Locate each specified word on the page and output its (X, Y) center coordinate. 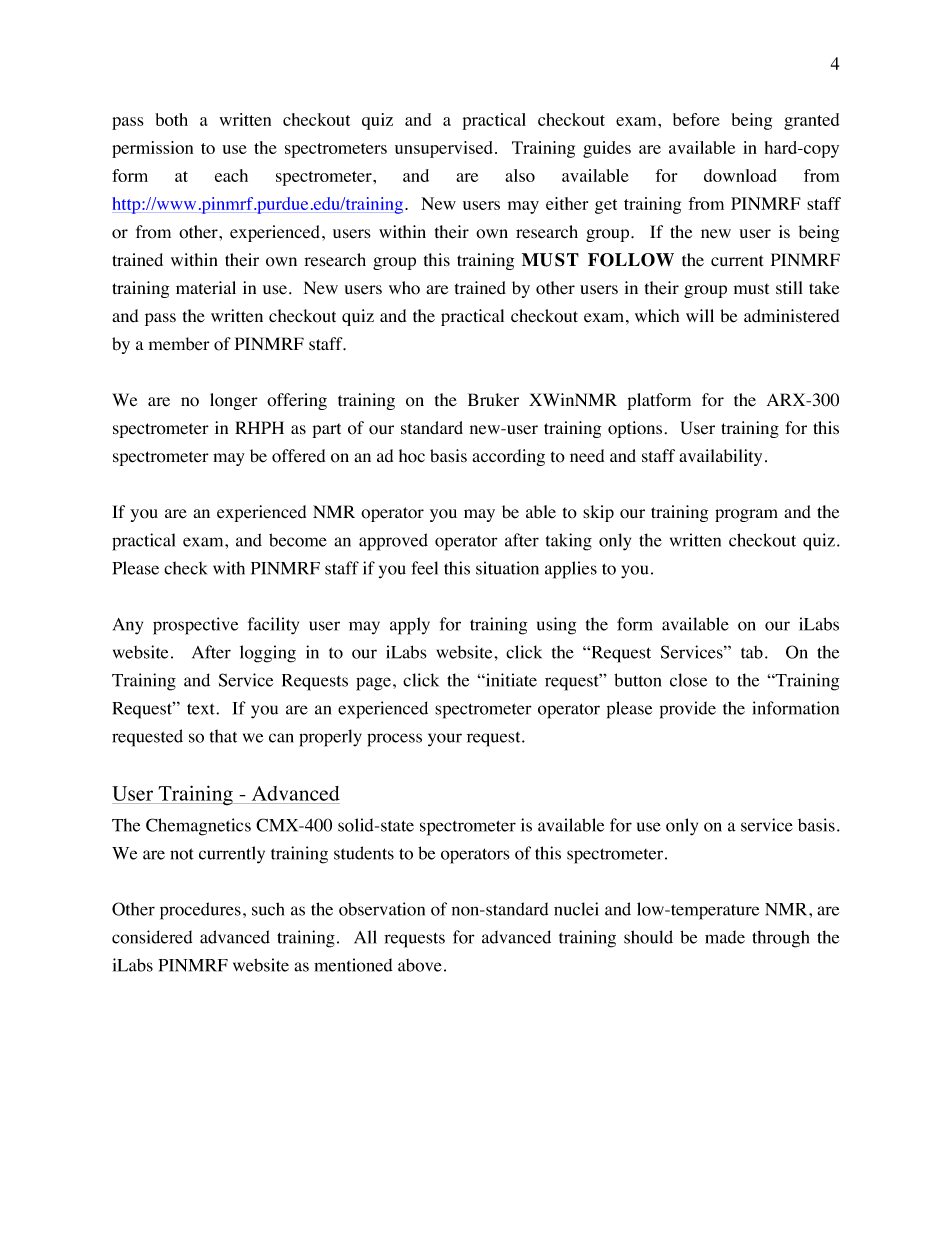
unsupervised (444, 149)
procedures (200, 911)
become (298, 540)
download (740, 175)
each (231, 175)
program (746, 515)
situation (507, 568)
